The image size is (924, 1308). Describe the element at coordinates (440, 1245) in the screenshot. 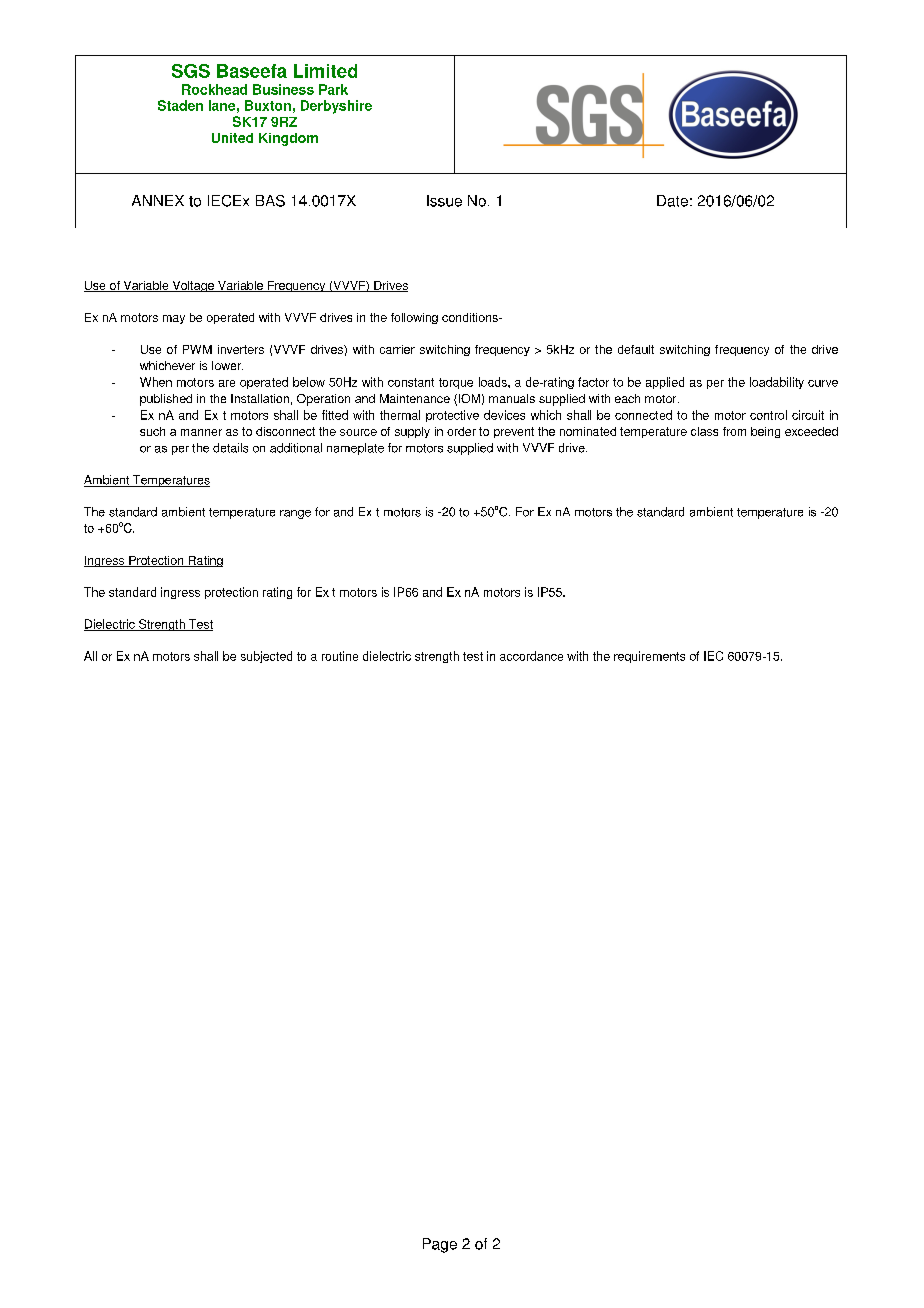

I see `Page` at that location.
